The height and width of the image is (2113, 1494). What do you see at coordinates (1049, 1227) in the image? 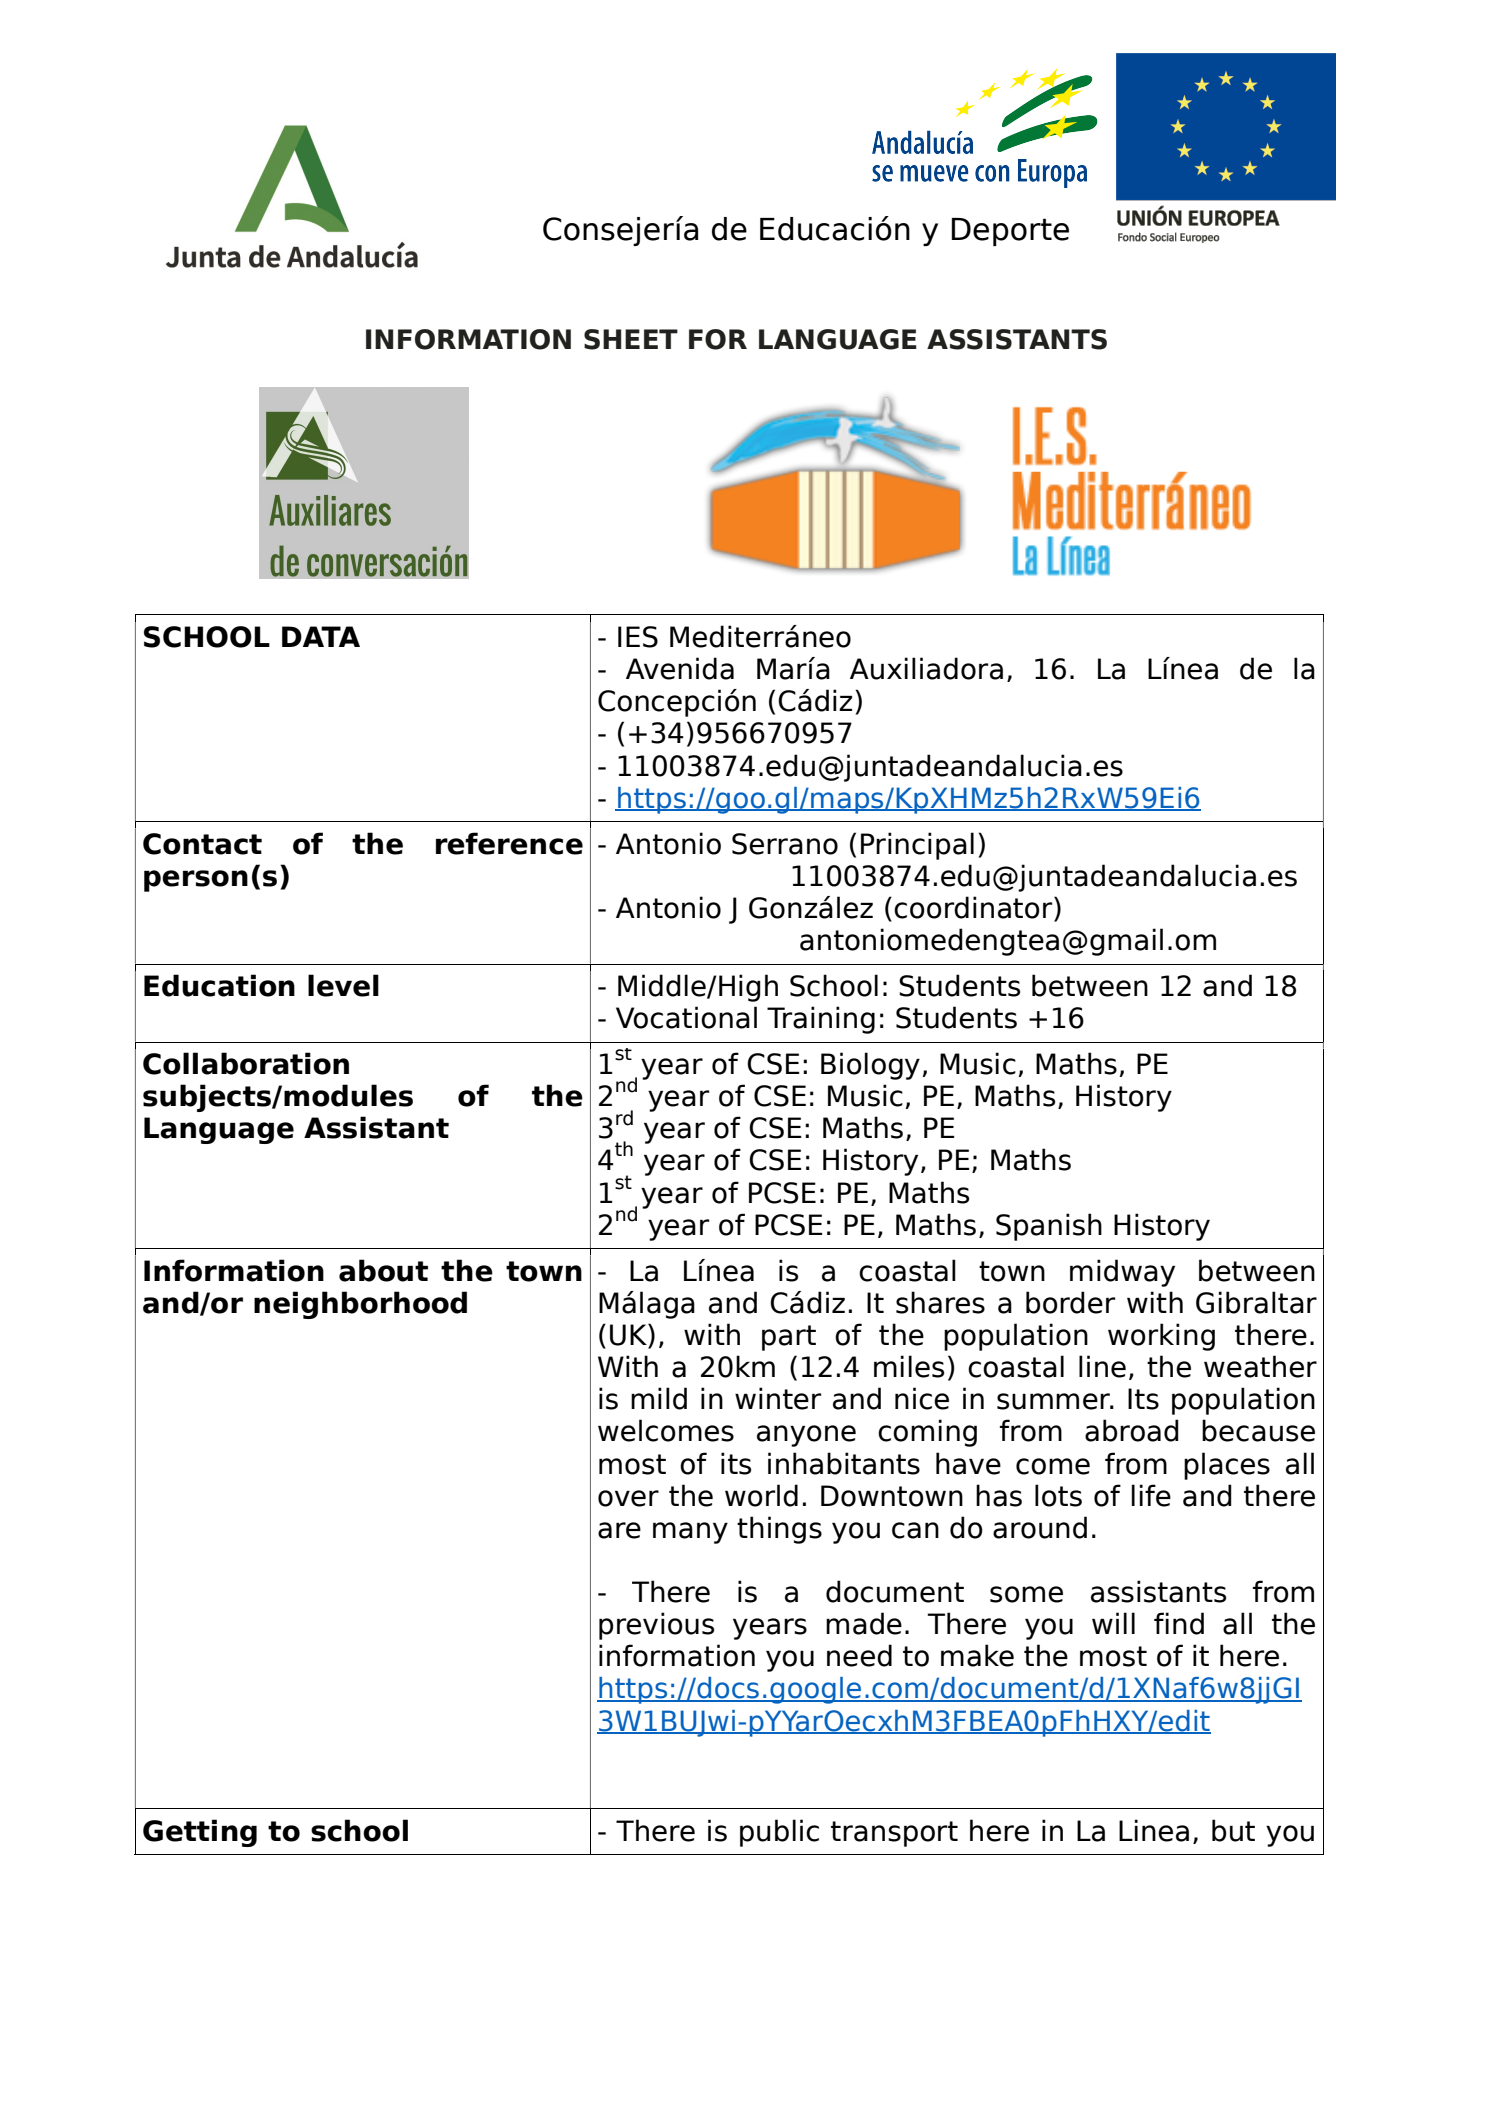
I see `Spanish` at bounding box center [1049, 1227].
